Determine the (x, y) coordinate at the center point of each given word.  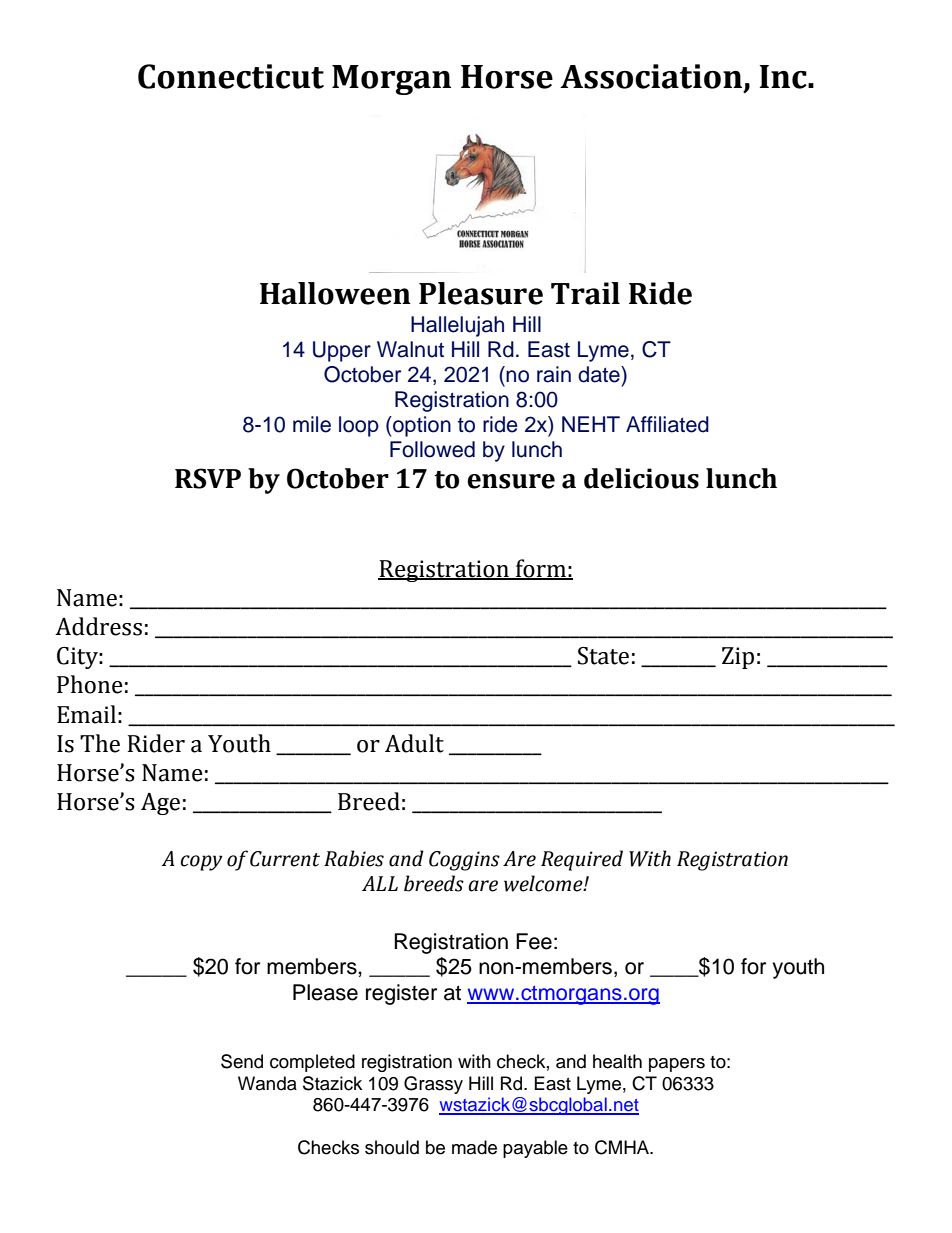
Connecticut (231, 76)
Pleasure (481, 293)
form (541, 569)
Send (242, 1061)
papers (677, 1065)
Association (651, 76)
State (603, 656)
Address (98, 626)
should (392, 1147)
